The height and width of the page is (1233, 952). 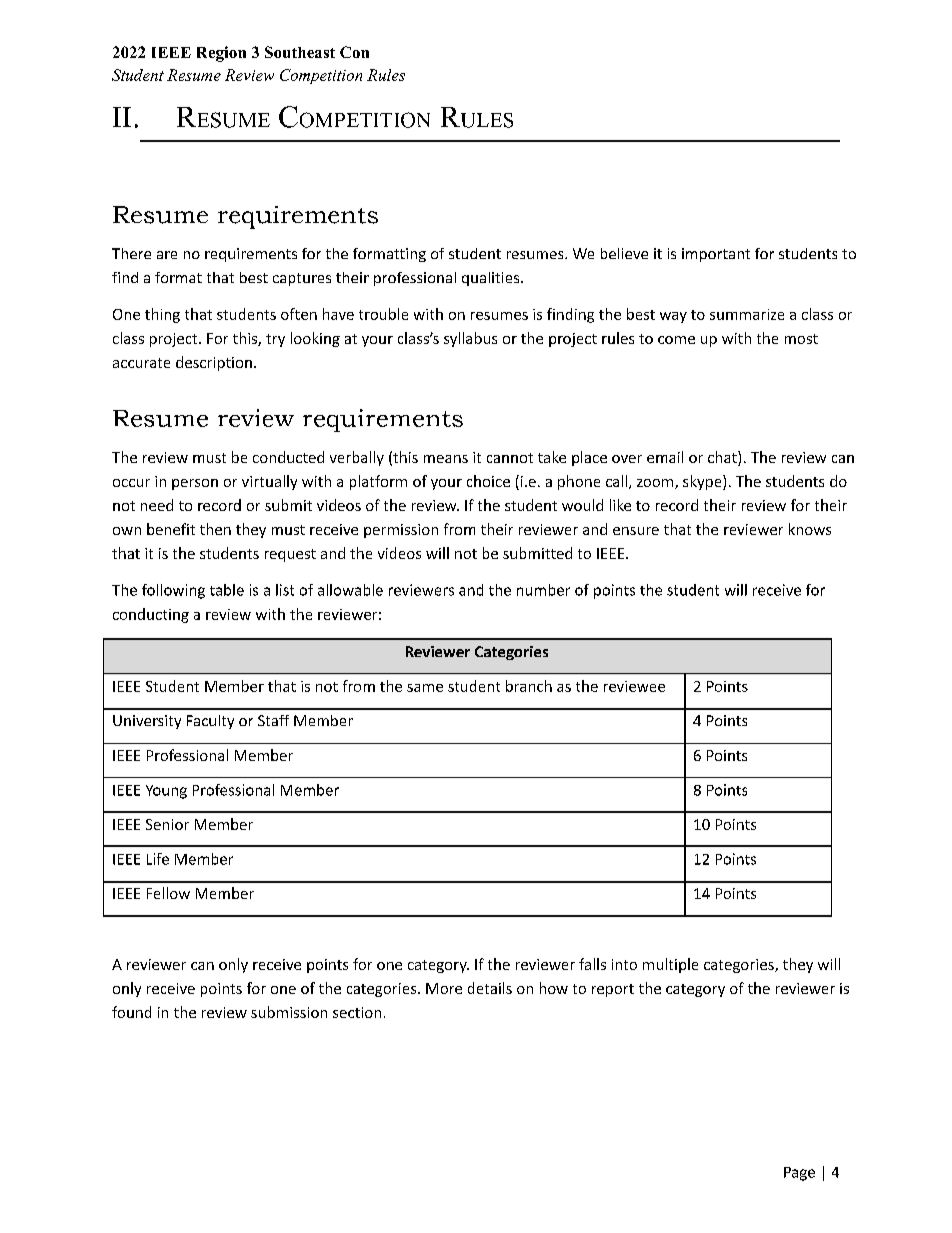 What do you see at coordinates (670, 965) in the page?
I see `multiple` at bounding box center [670, 965].
